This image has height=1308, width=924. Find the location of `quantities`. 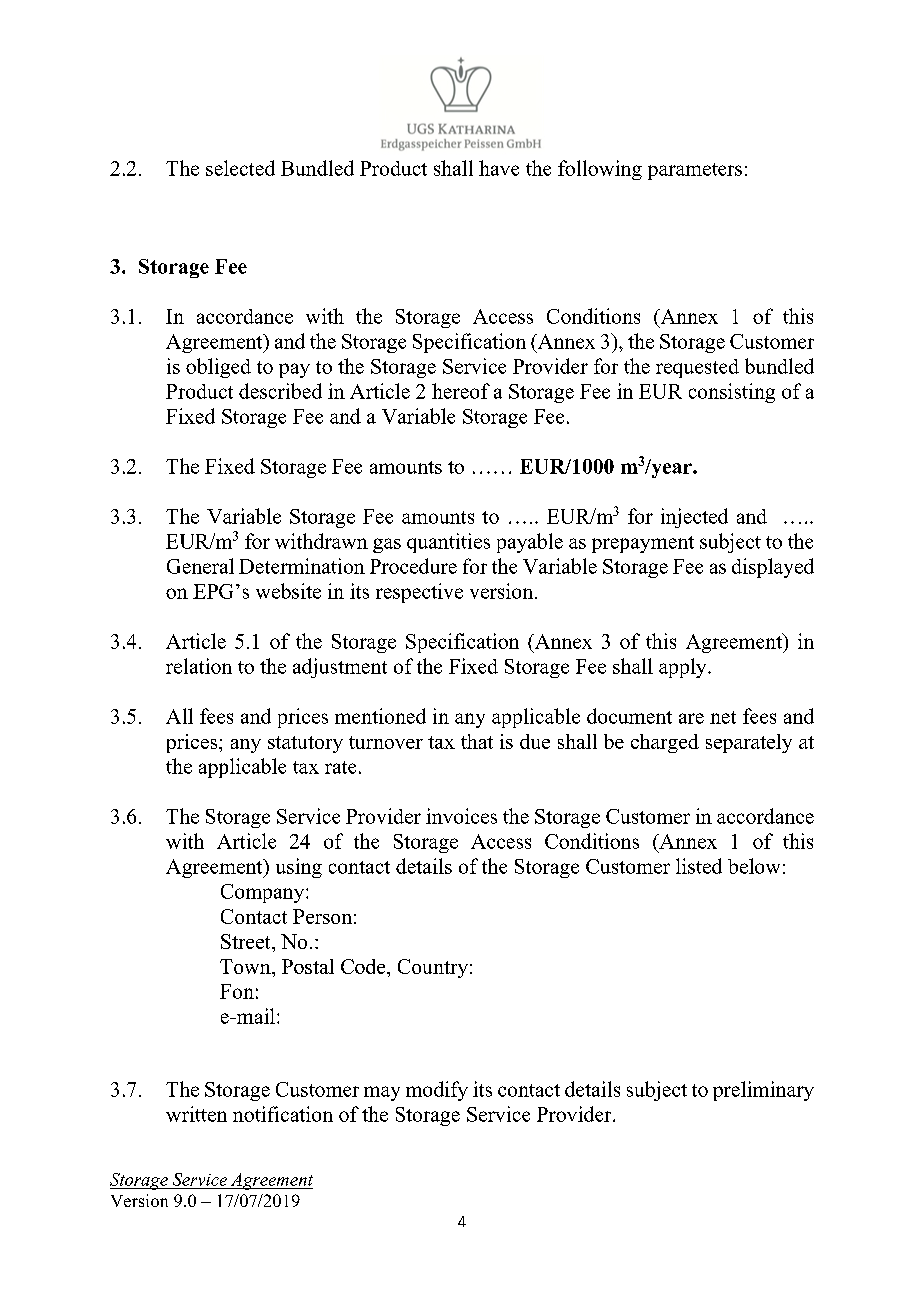

quantities is located at coordinates (448, 543).
